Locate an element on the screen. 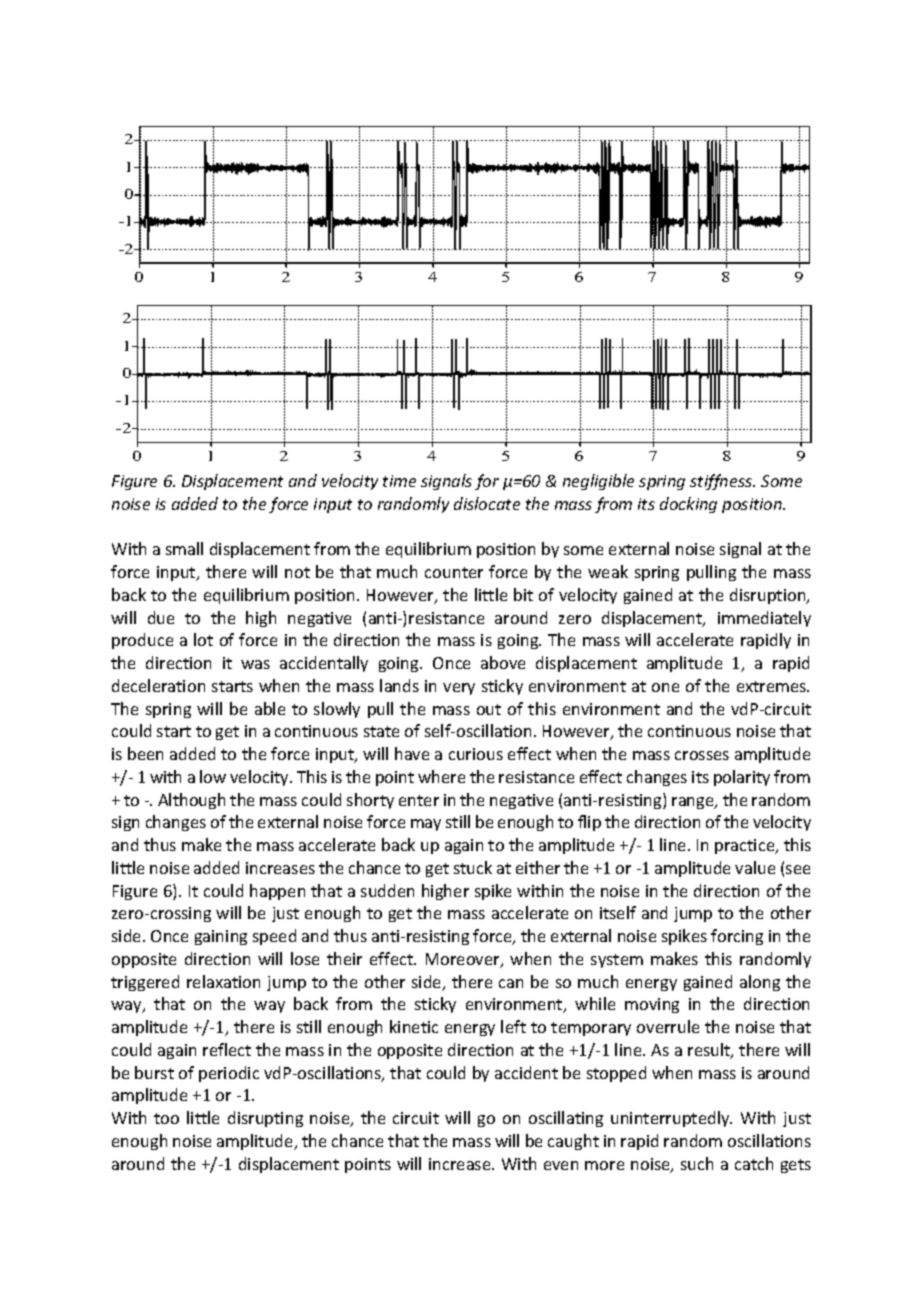  docking is located at coordinates (688, 505).
